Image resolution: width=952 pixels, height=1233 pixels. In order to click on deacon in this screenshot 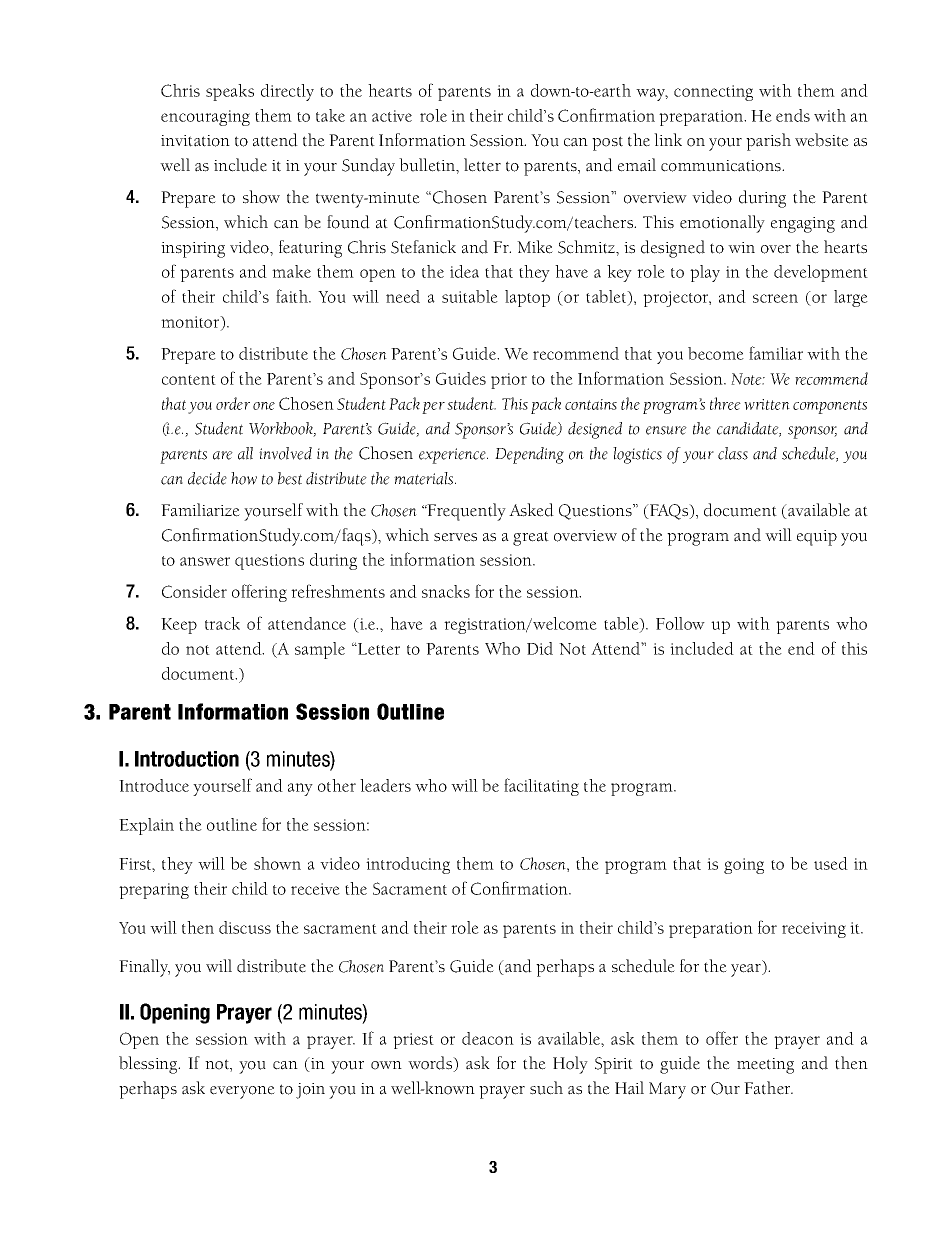, I will do `click(488, 1038)`.
